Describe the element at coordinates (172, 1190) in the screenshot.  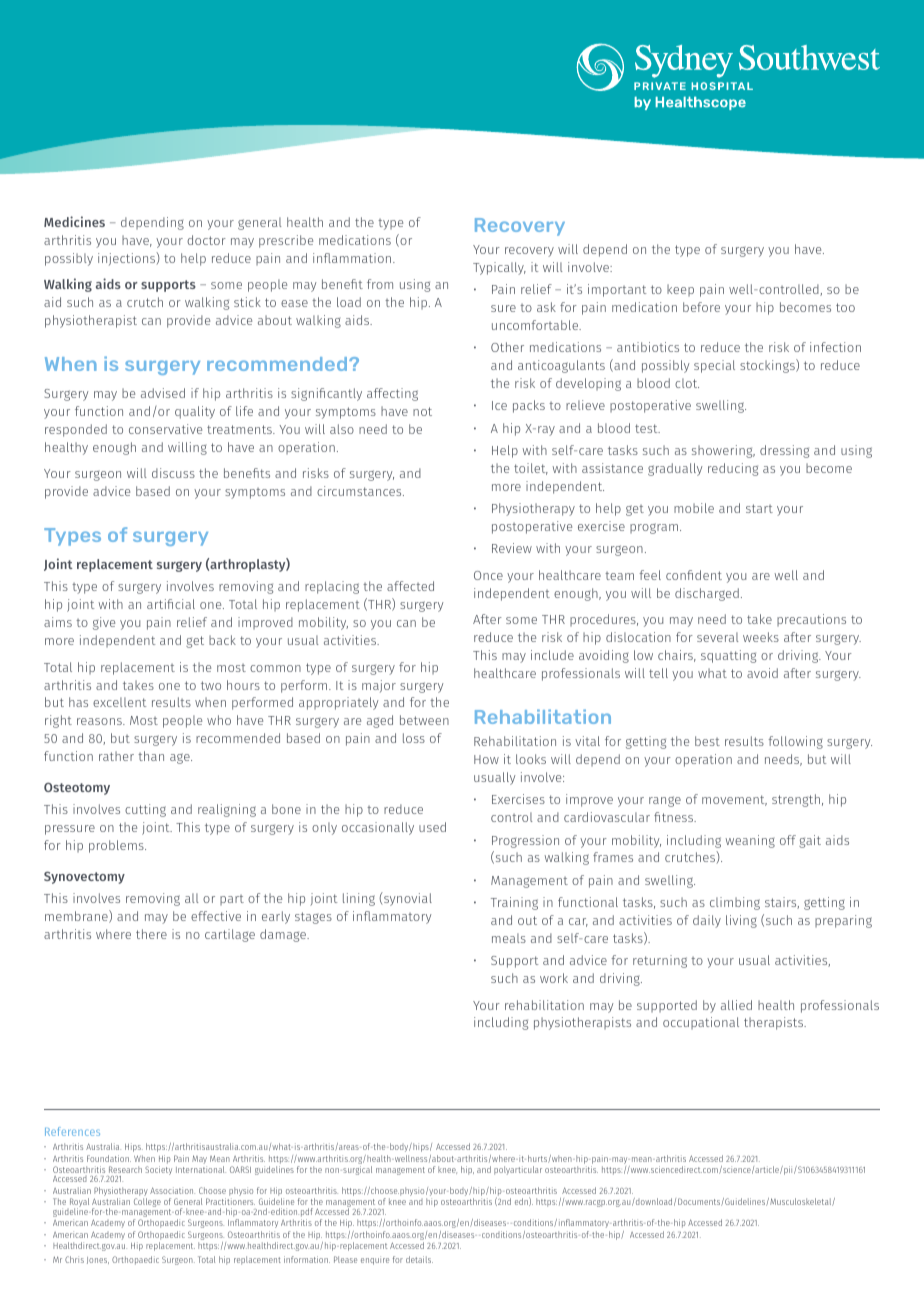
I see `Association` at that location.
